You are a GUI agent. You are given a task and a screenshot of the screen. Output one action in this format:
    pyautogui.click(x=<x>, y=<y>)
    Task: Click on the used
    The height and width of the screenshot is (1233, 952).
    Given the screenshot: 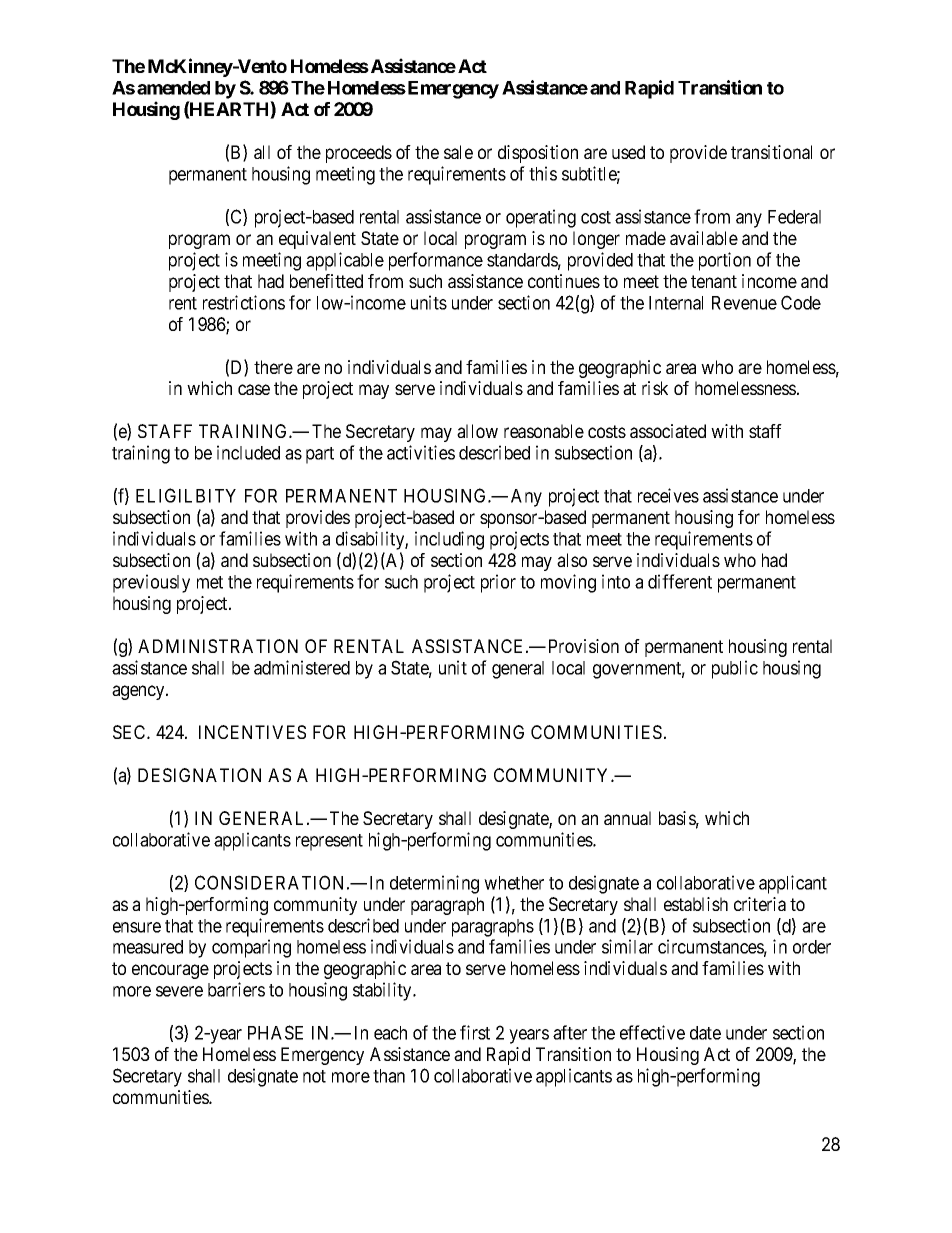 What is the action you would take?
    pyautogui.click(x=628, y=152)
